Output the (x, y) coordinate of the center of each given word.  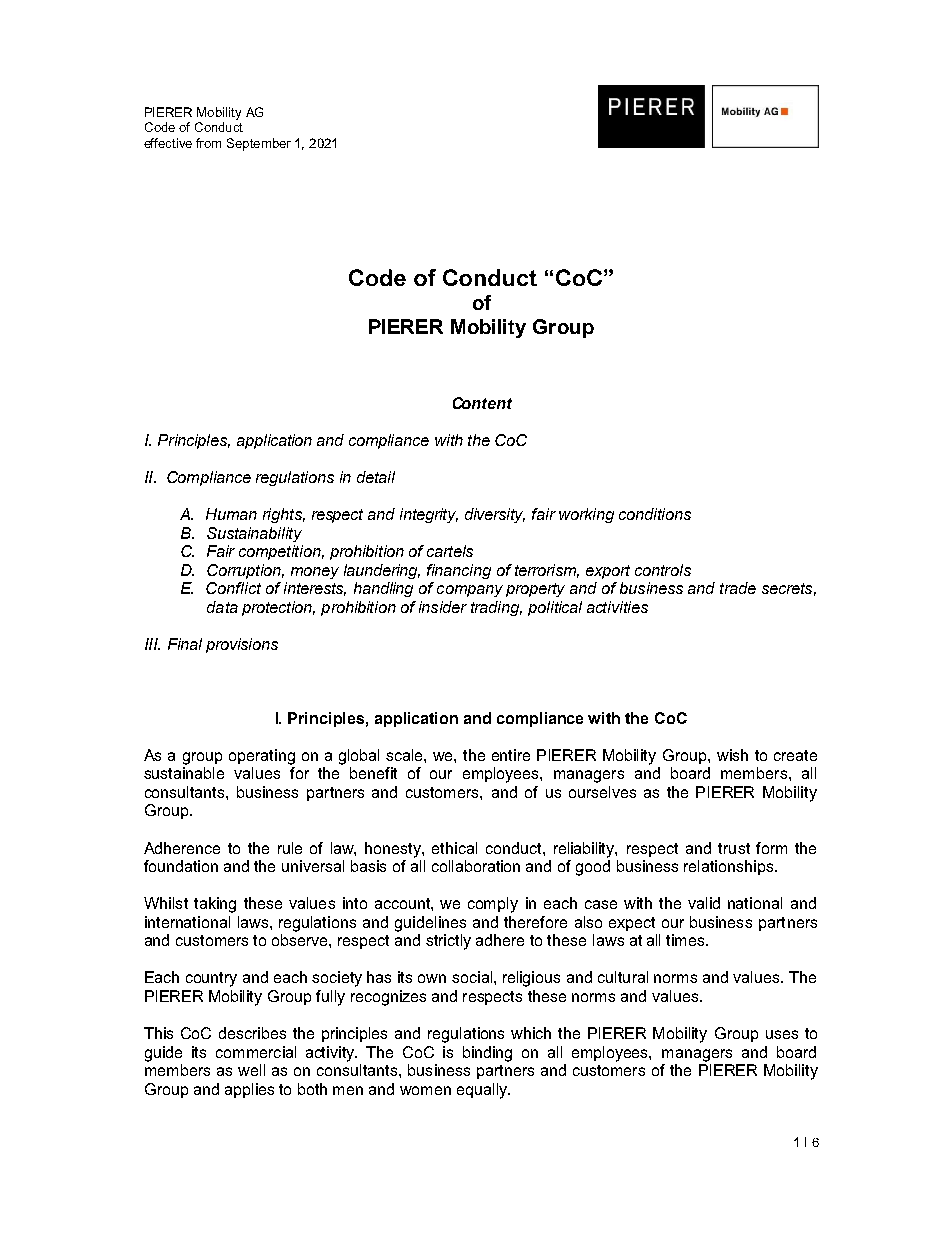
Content (482, 403)
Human (231, 514)
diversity (495, 515)
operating (262, 757)
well (251, 1070)
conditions (655, 514)
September (259, 144)
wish (732, 755)
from (208, 143)
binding (487, 1054)
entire (511, 755)
